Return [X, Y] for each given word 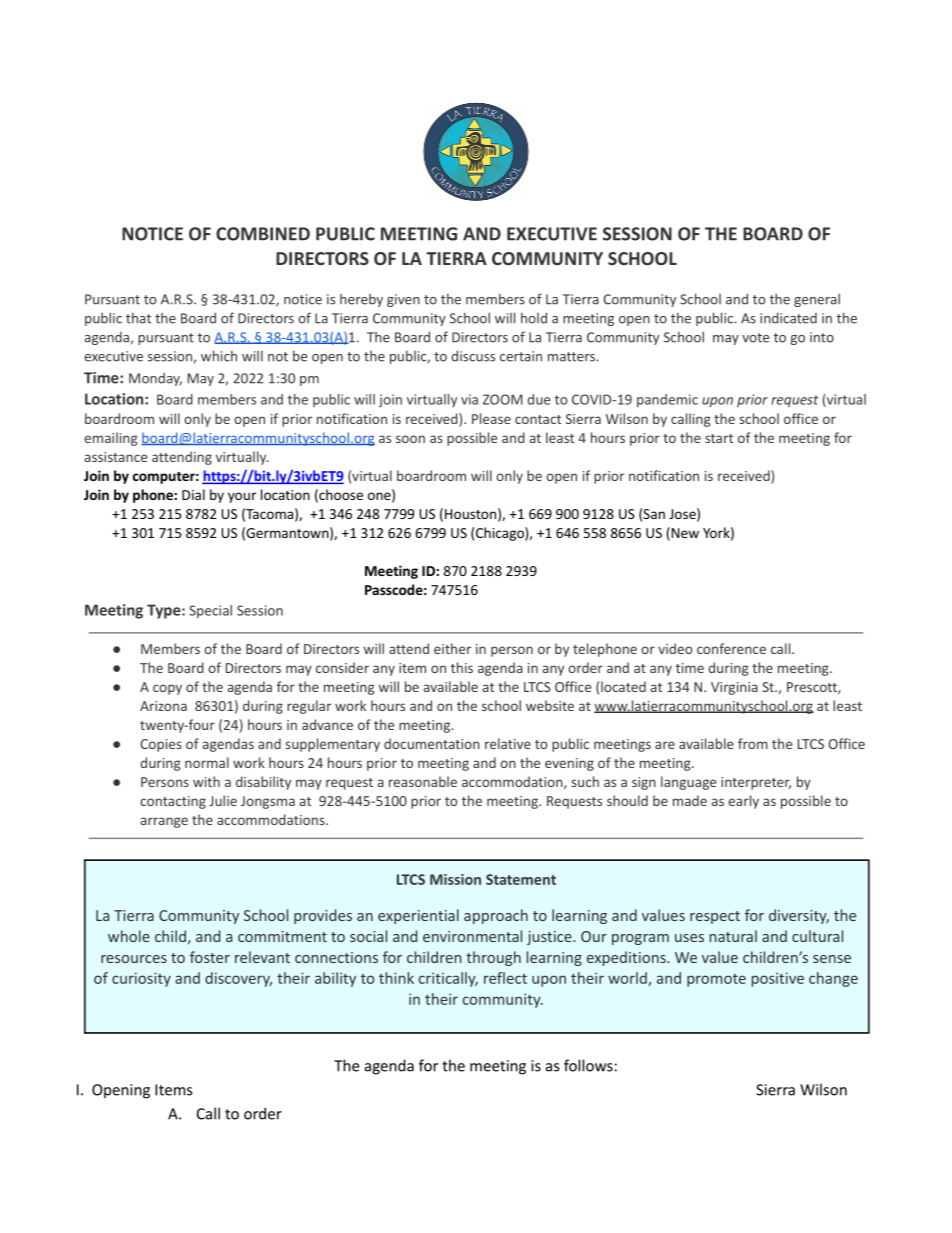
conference [731, 648]
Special [210, 611]
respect [715, 917]
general [817, 300]
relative [508, 743]
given [403, 300]
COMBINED [263, 234]
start [719, 438]
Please [491, 418]
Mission [455, 879]
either [452, 648]
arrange [164, 822]
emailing [111, 439]
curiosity [141, 979]
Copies [161, 745]
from [753, 743]
